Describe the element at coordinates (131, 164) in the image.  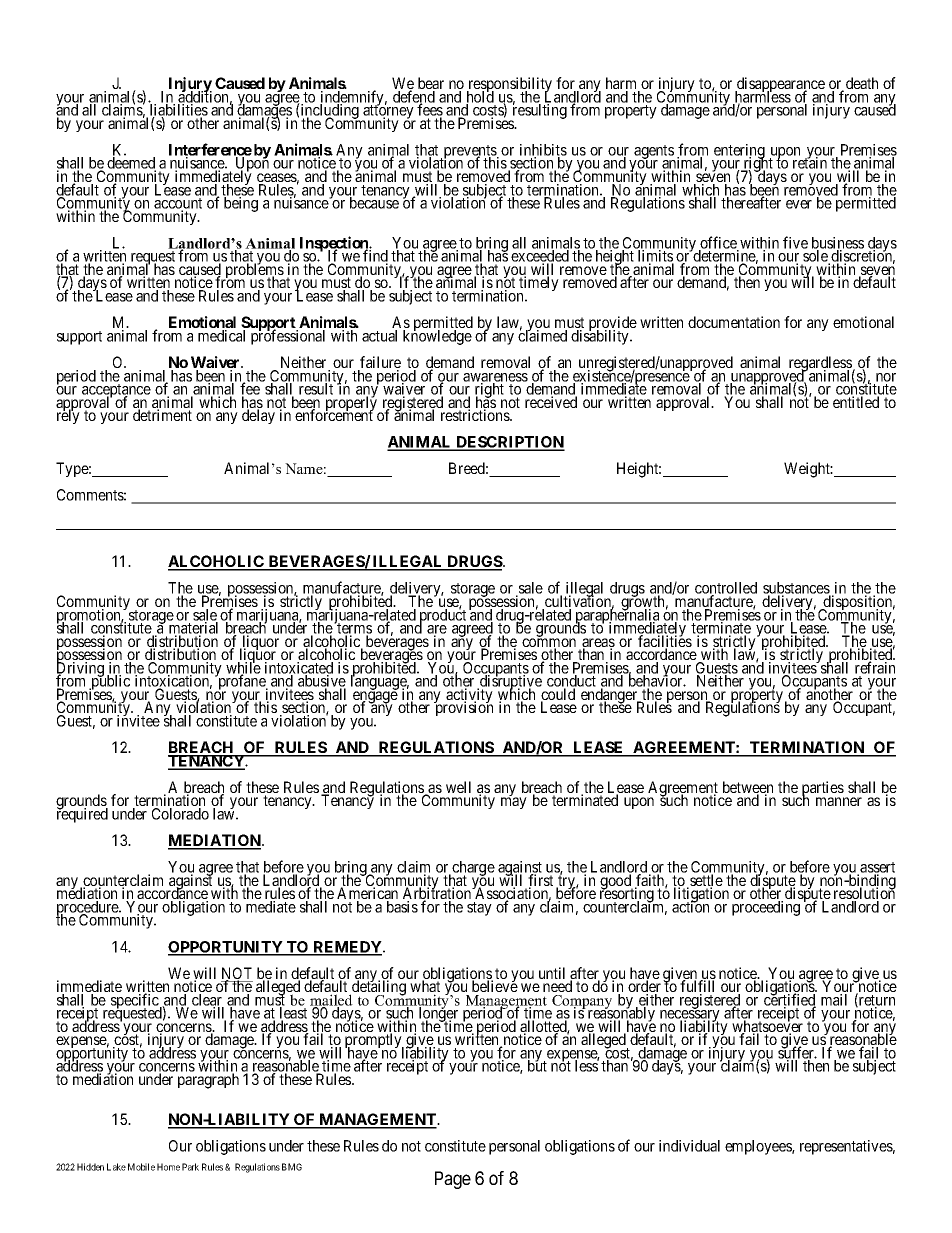
I see `deemed` at that location.
